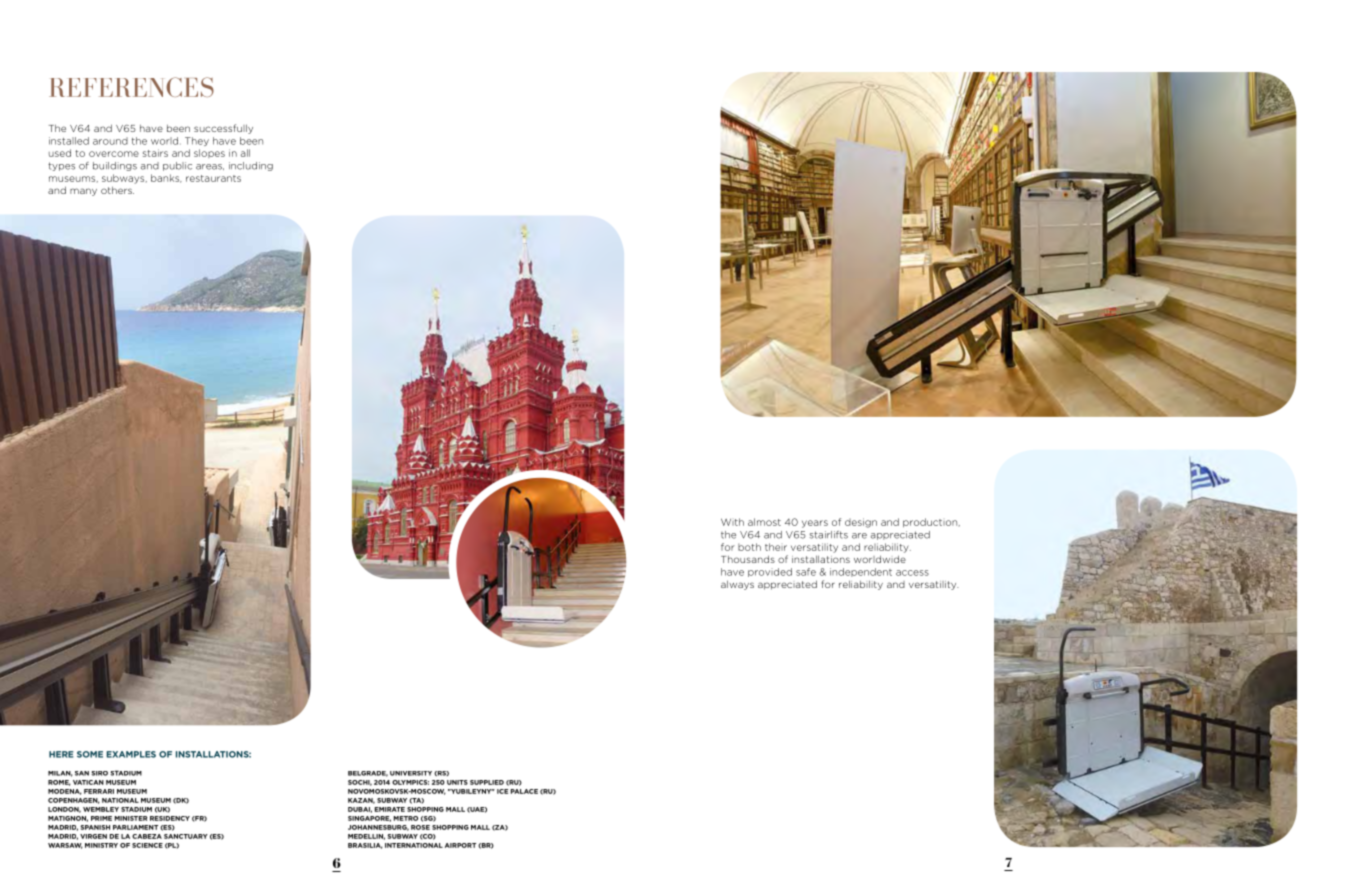  Describe the element at coordinates (131, 87) in the image. I see `REFERENCES` at that location.
